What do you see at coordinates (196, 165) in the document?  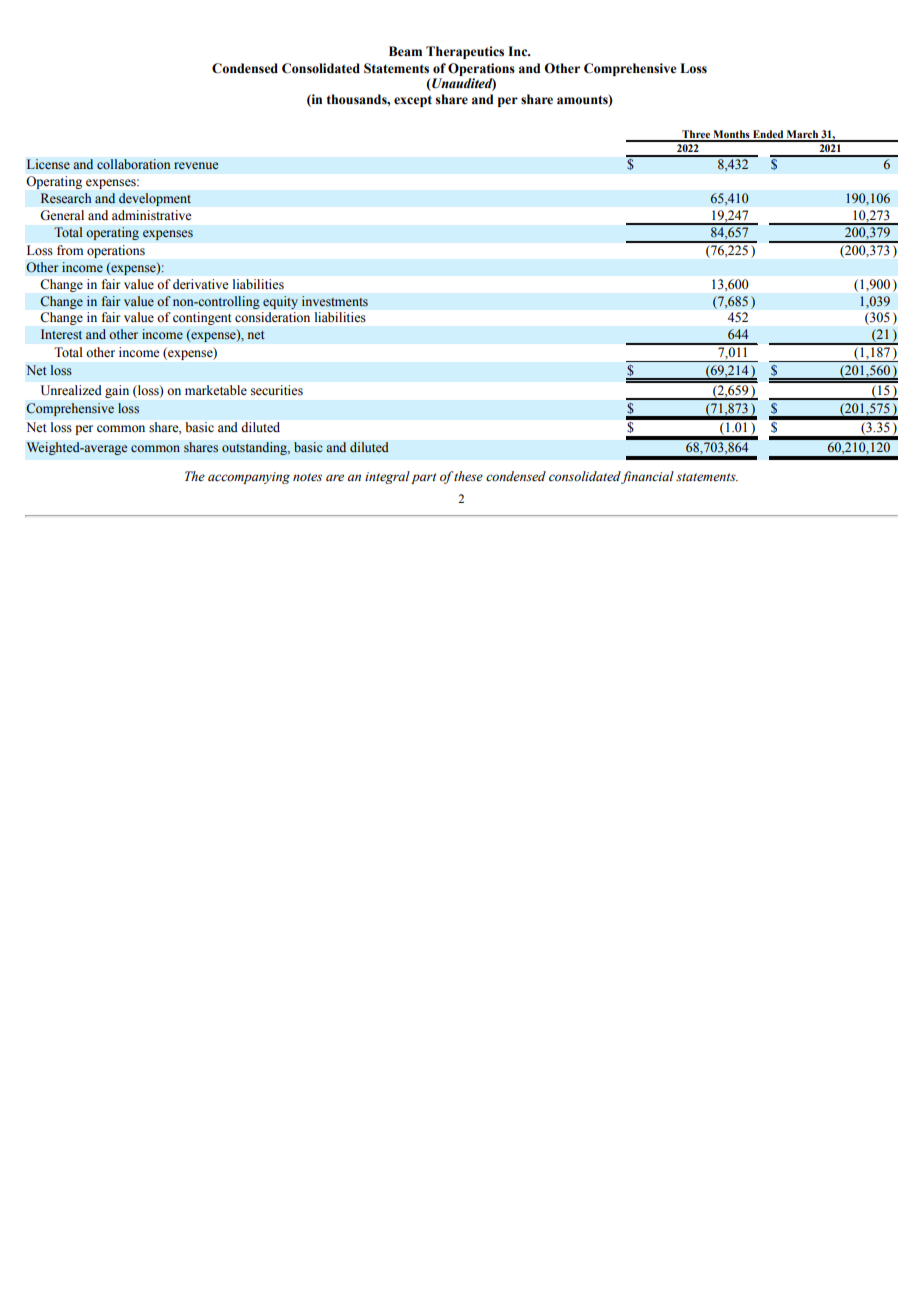 I see `revenue` at bounding box center [196, 165].
